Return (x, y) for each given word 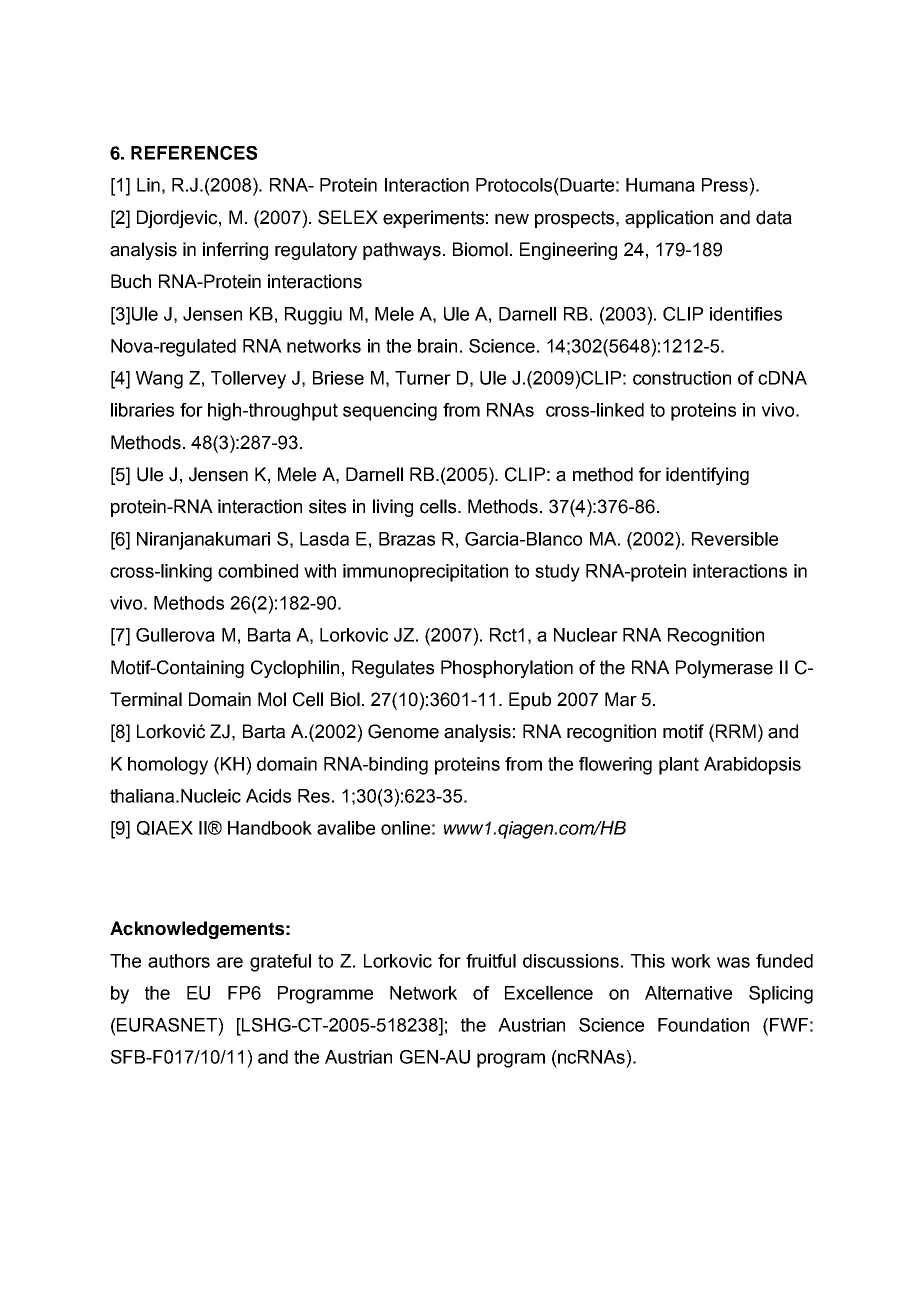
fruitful (491, 961)
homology (168, 766)
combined (258, 571)
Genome (403, 731)
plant (679, 766)
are (230, 962)
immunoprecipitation (425, 573)
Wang (159, 380)
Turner (423, 378)
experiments (433, 219)
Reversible (735, 539)
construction (682, 378)
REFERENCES (194, 153)
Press (726, 185)
